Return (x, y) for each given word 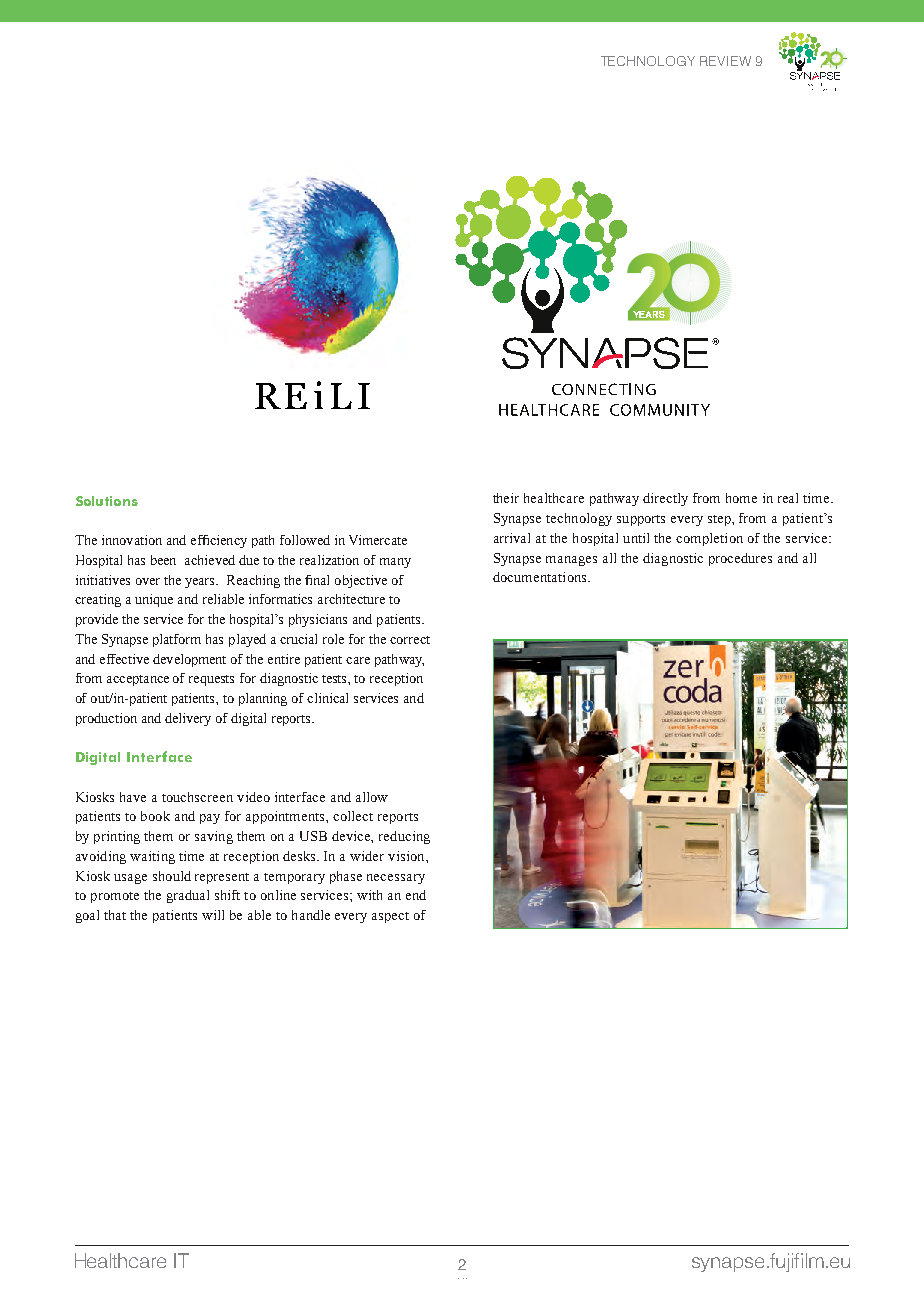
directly (665, 499)
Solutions (107, 501)
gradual (188, 896)
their (506, 498)
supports (641, 520)
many (395, 563)
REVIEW (725, 61)
